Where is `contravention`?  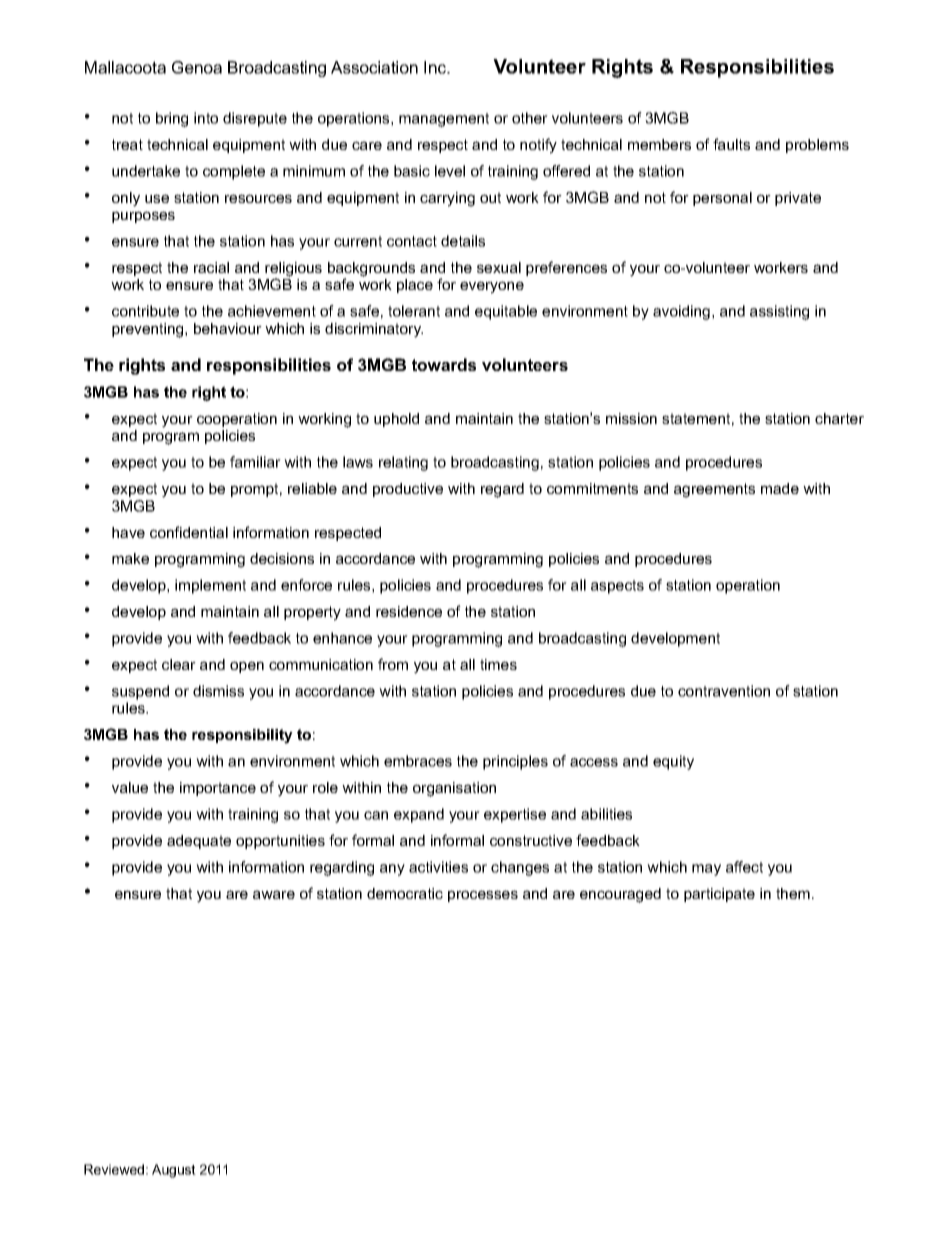 contravention is located at coordinates (724, 691).
